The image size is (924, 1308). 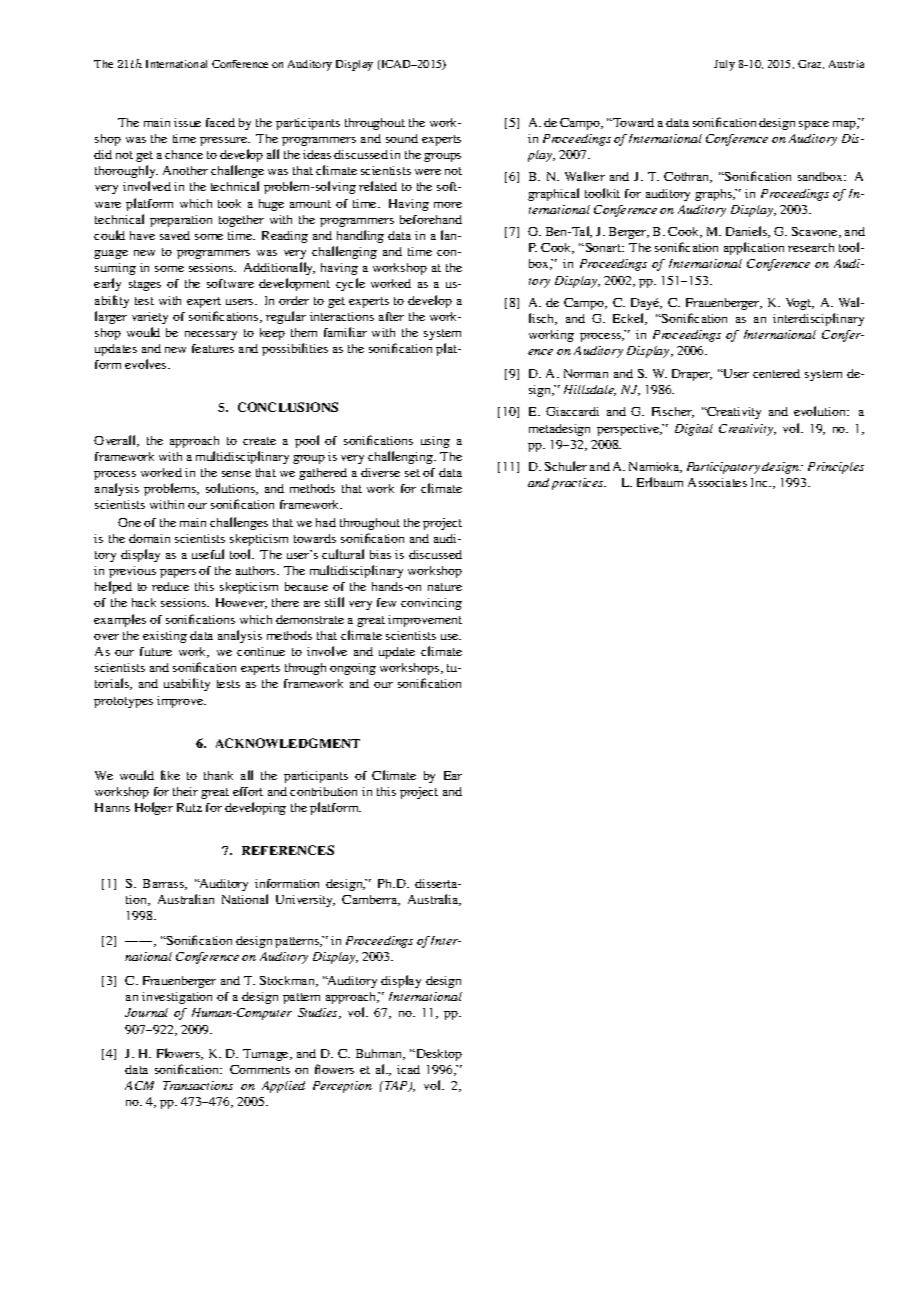 I want to click on using, so click(x=435, y=442).
